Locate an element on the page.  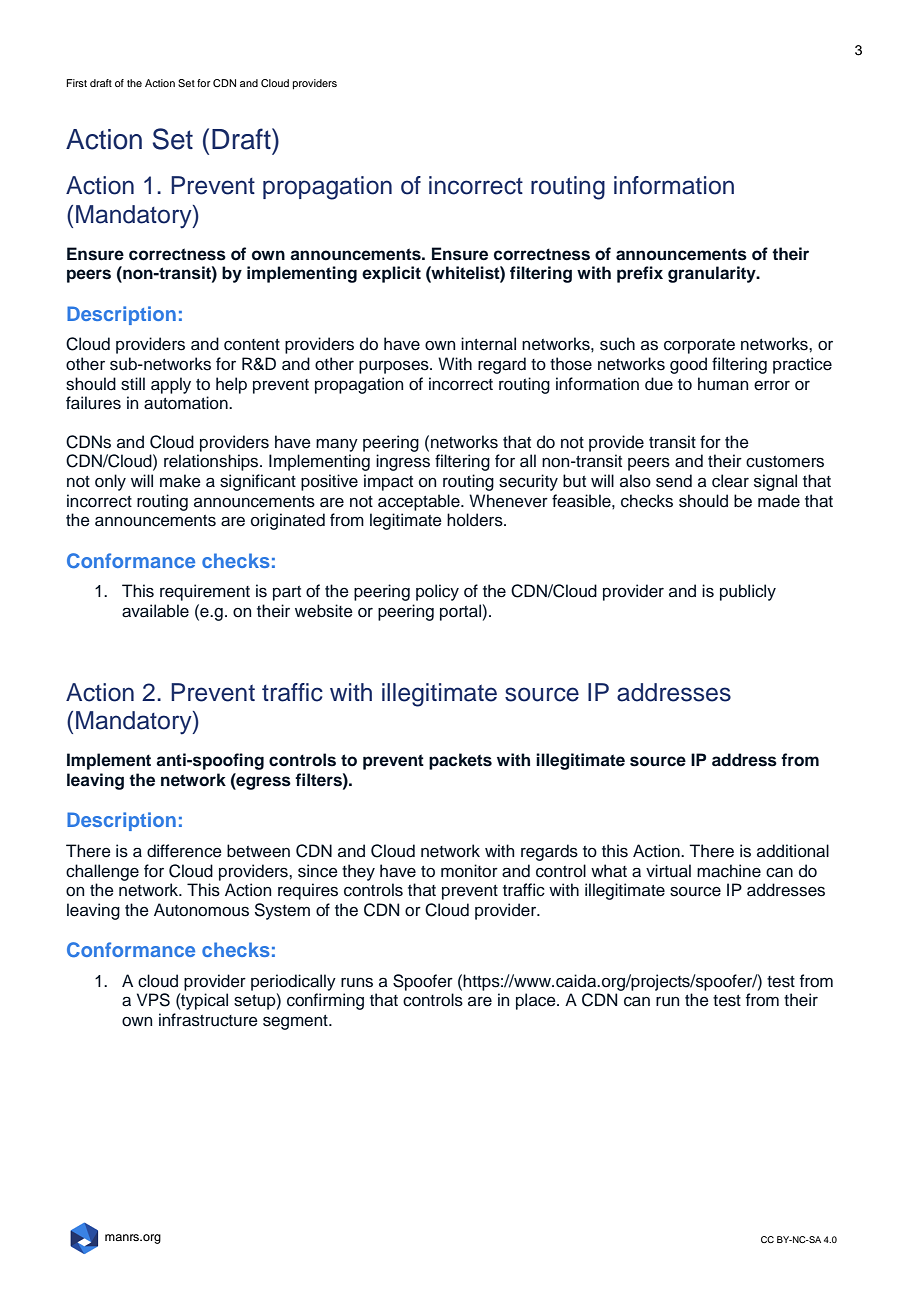
First is located at coordinates (76, 83).
